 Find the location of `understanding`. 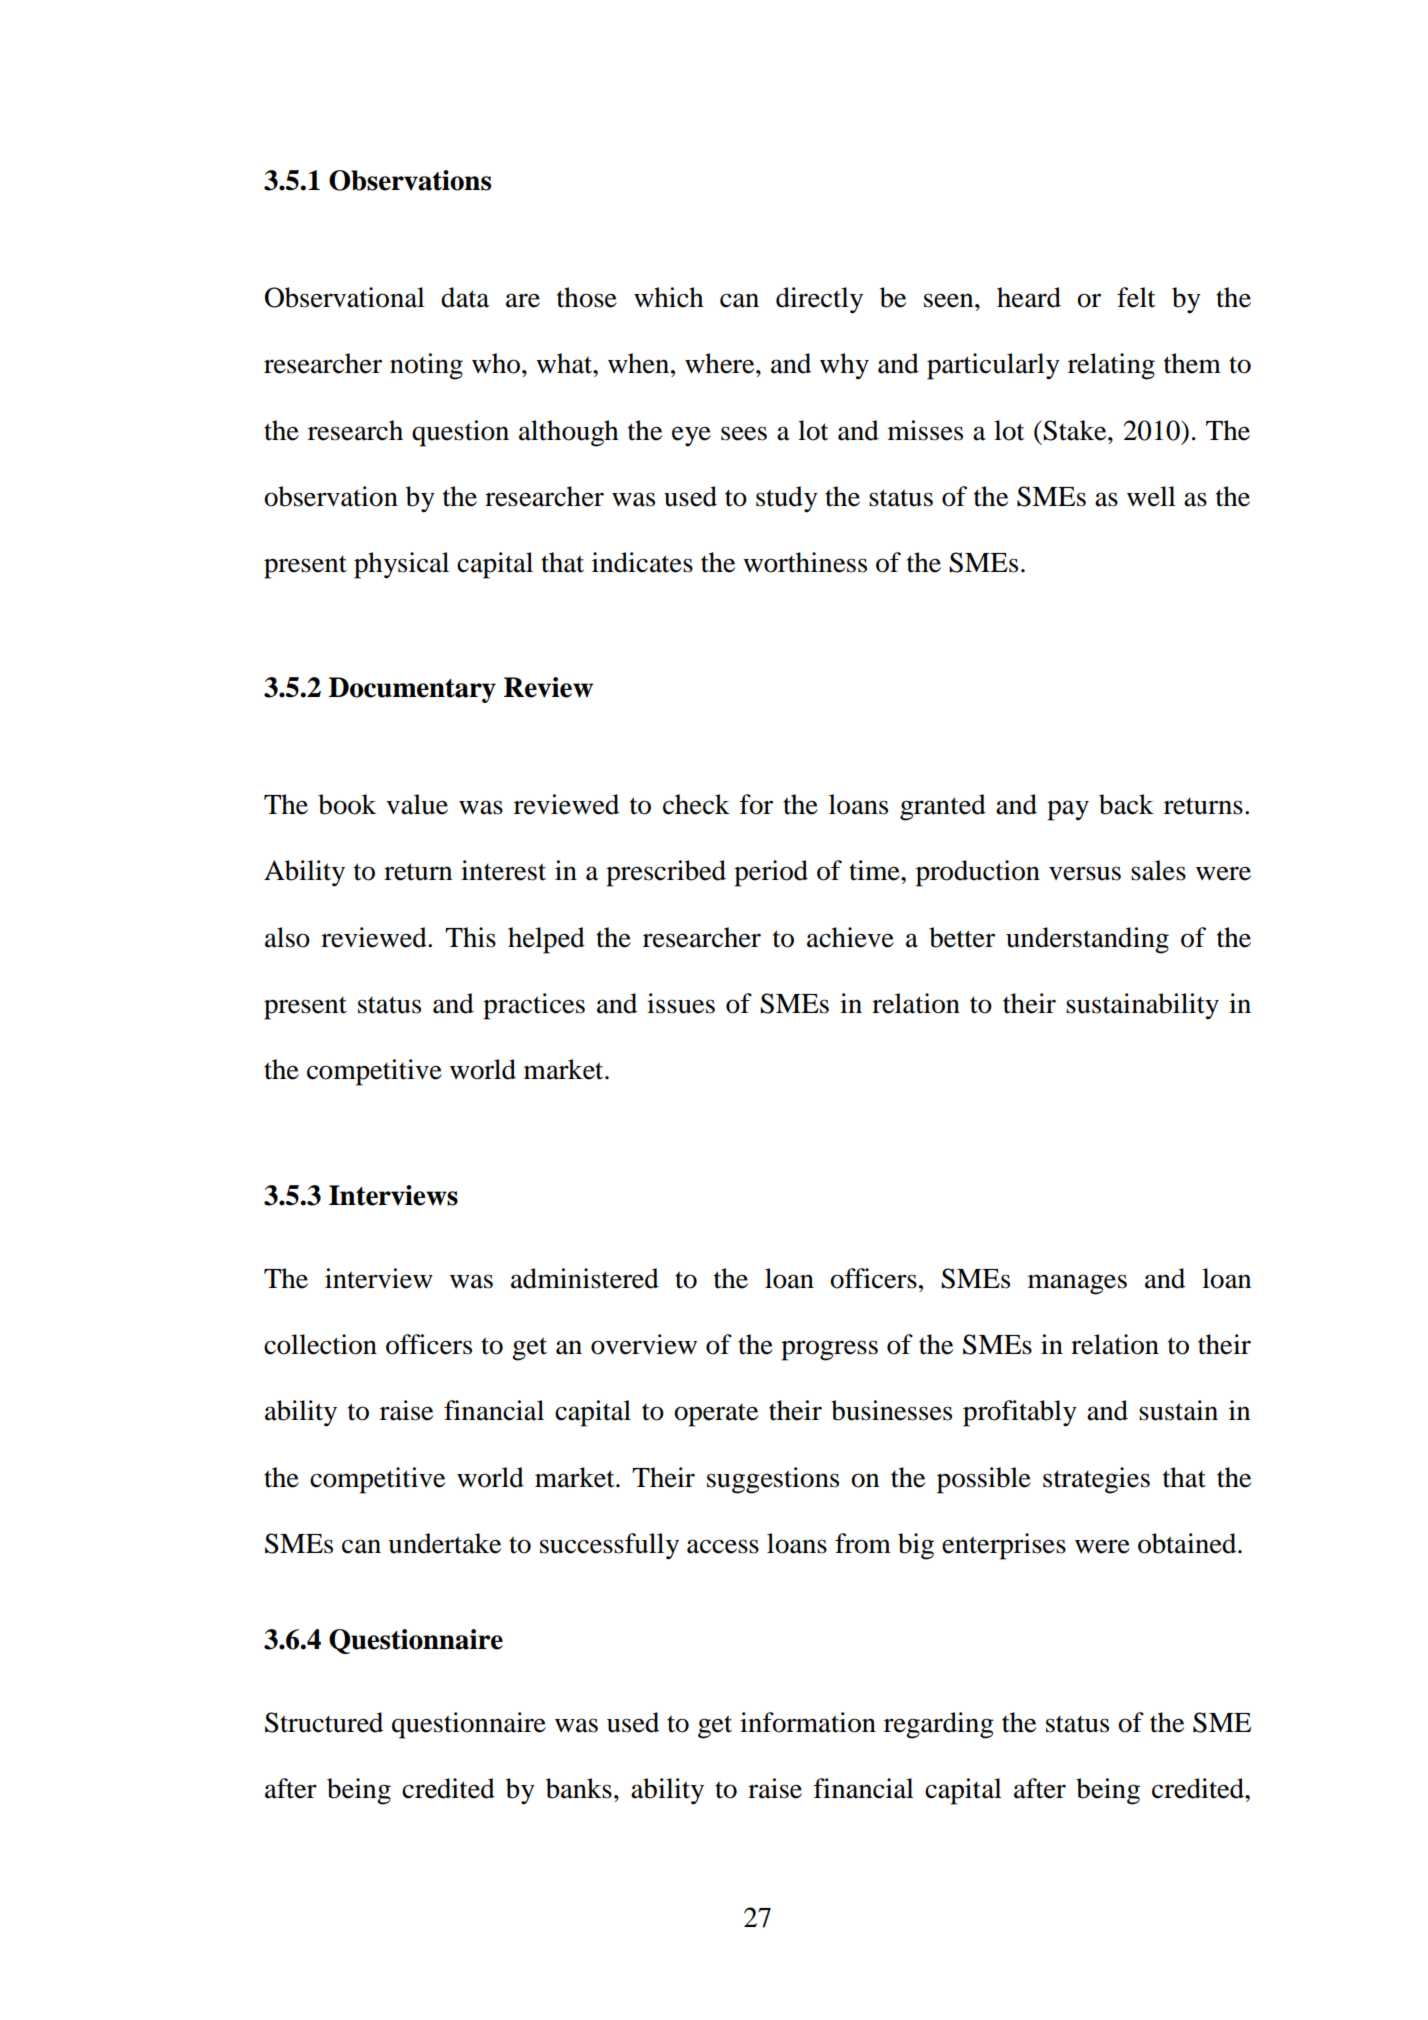

understanding is located at coordinates (1087, 940).
